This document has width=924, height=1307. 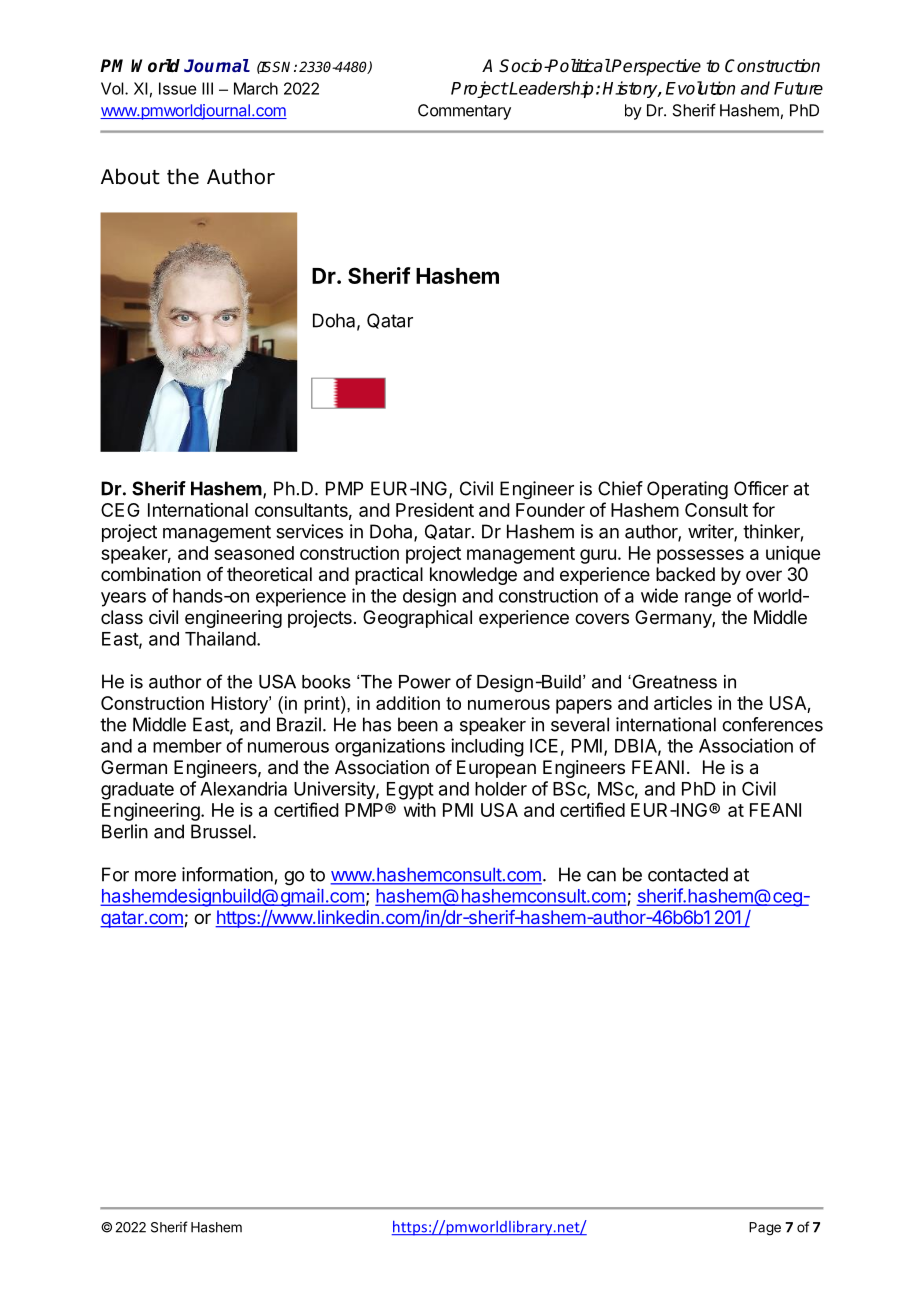 I want to click on Commentary, so click(x=464, y=112).
